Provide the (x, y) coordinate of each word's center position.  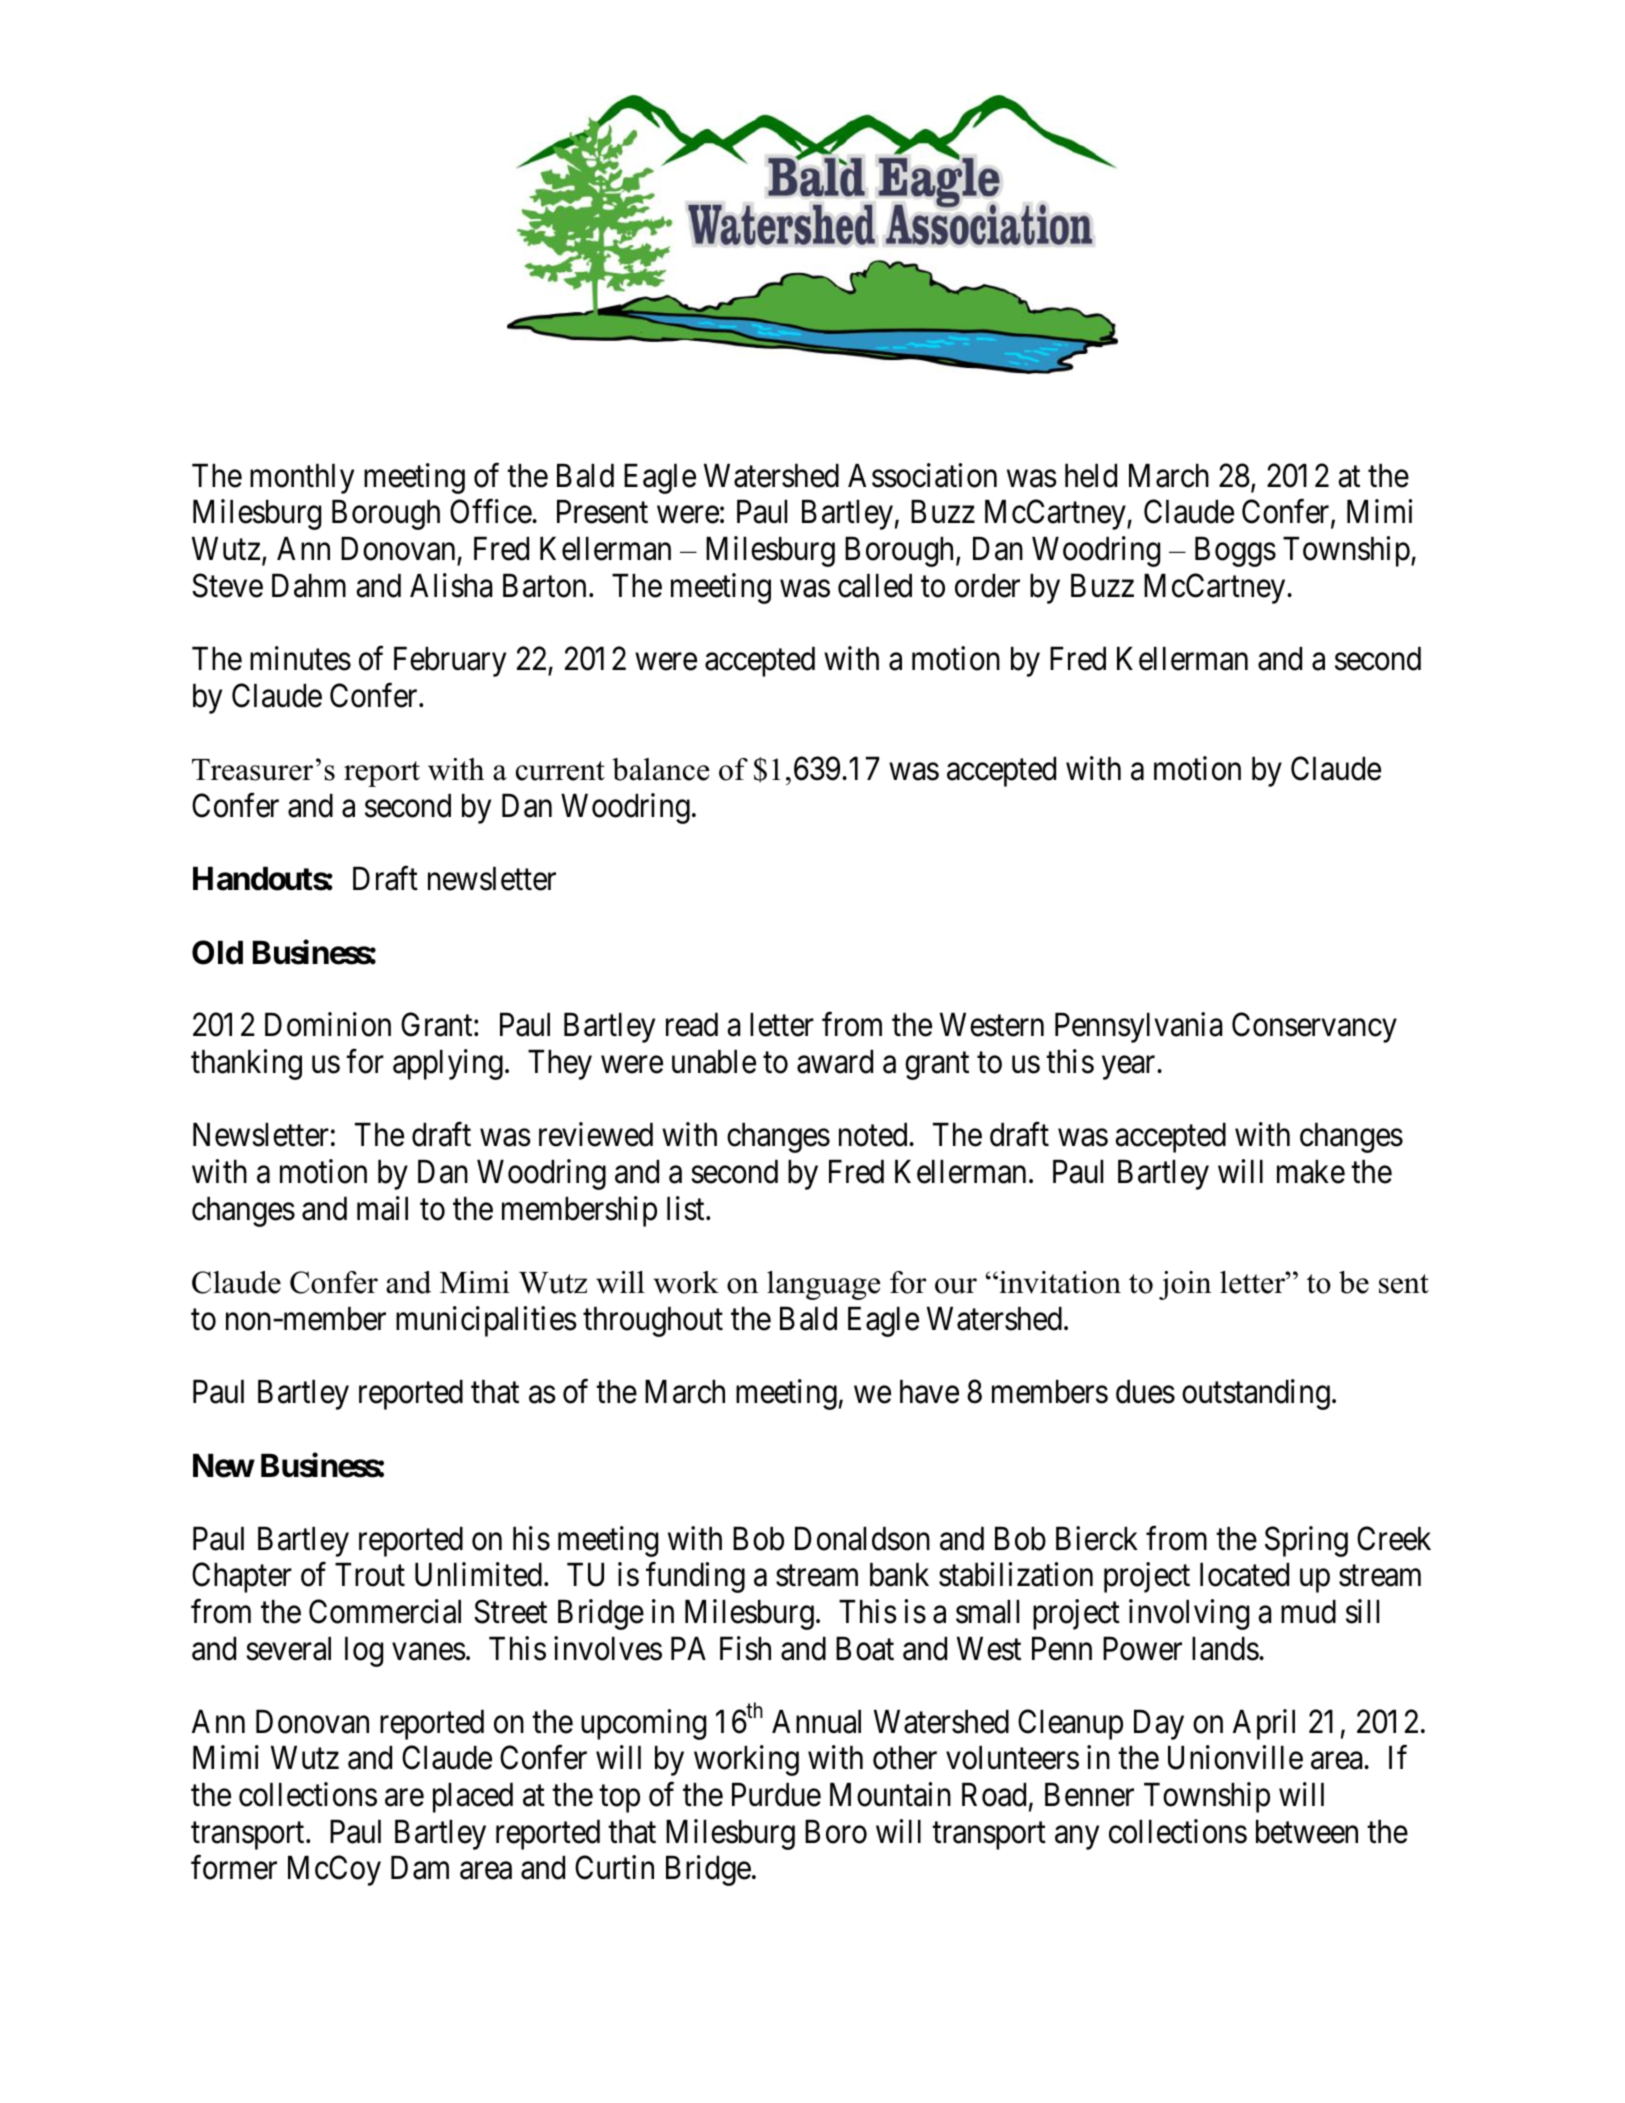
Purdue (776, 1795)
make (1311, 1172)
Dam (420, 1868)
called (875, 586)
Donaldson (862, 1539)
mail (382, 1208)
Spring (1306, 1541)
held (1091, 476)
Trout (370, 1575)
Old (217, 952)
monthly (302, 479)
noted (874, 1135)
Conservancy (1314, 1028)
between (1307, 1832)
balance (660, 769)
